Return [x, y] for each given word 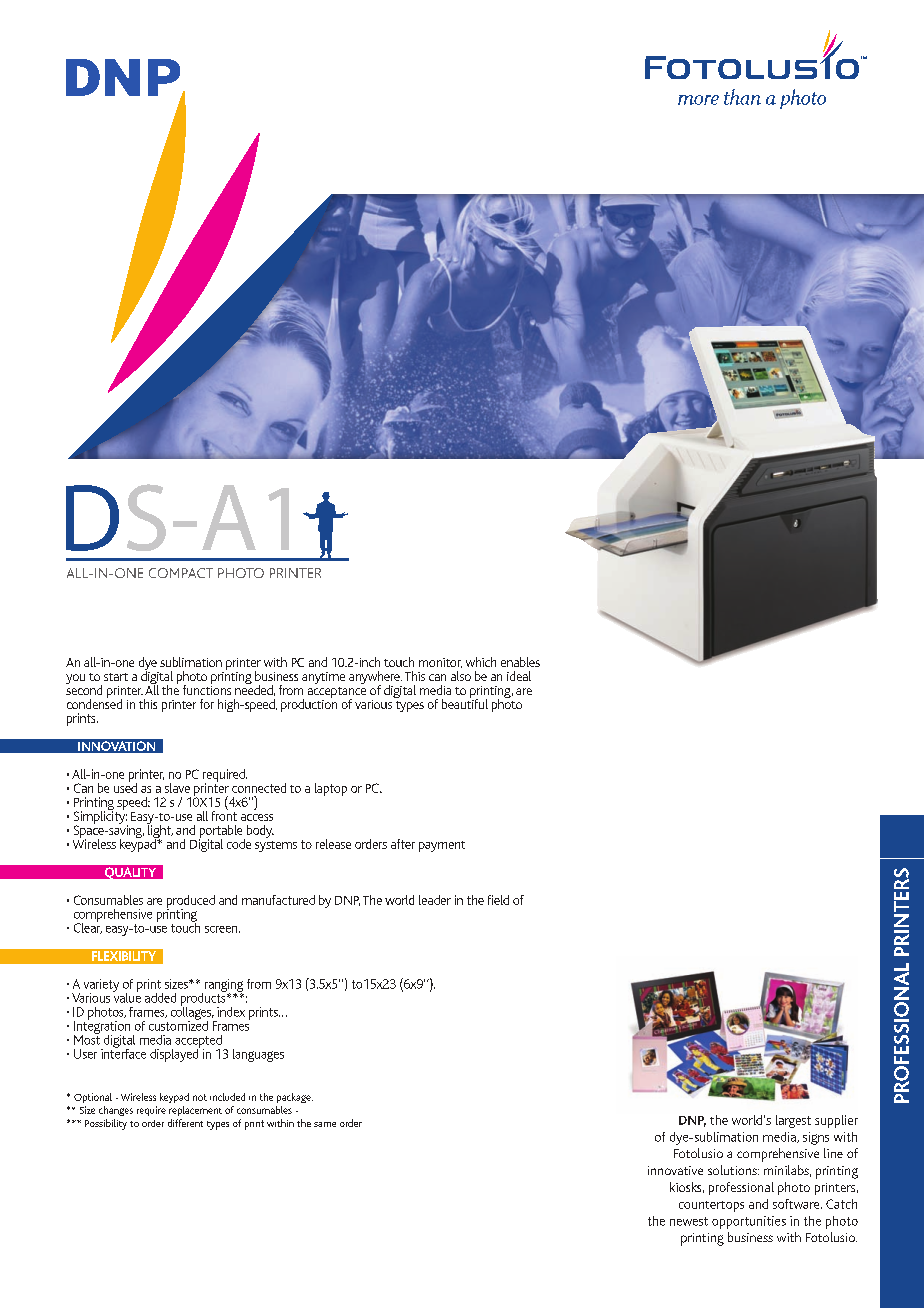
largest [793, 1121]
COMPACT [181, 573]
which [481, 662]
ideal [519, 676]
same [325, 1124]
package [295, 1098]
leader [435, 900]
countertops [711, 1206]
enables [520, 662]
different [185, 1123]
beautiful [465, 703]
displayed [175, 1054]
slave [177, 788]
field [498, 900]
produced [191, 902]
